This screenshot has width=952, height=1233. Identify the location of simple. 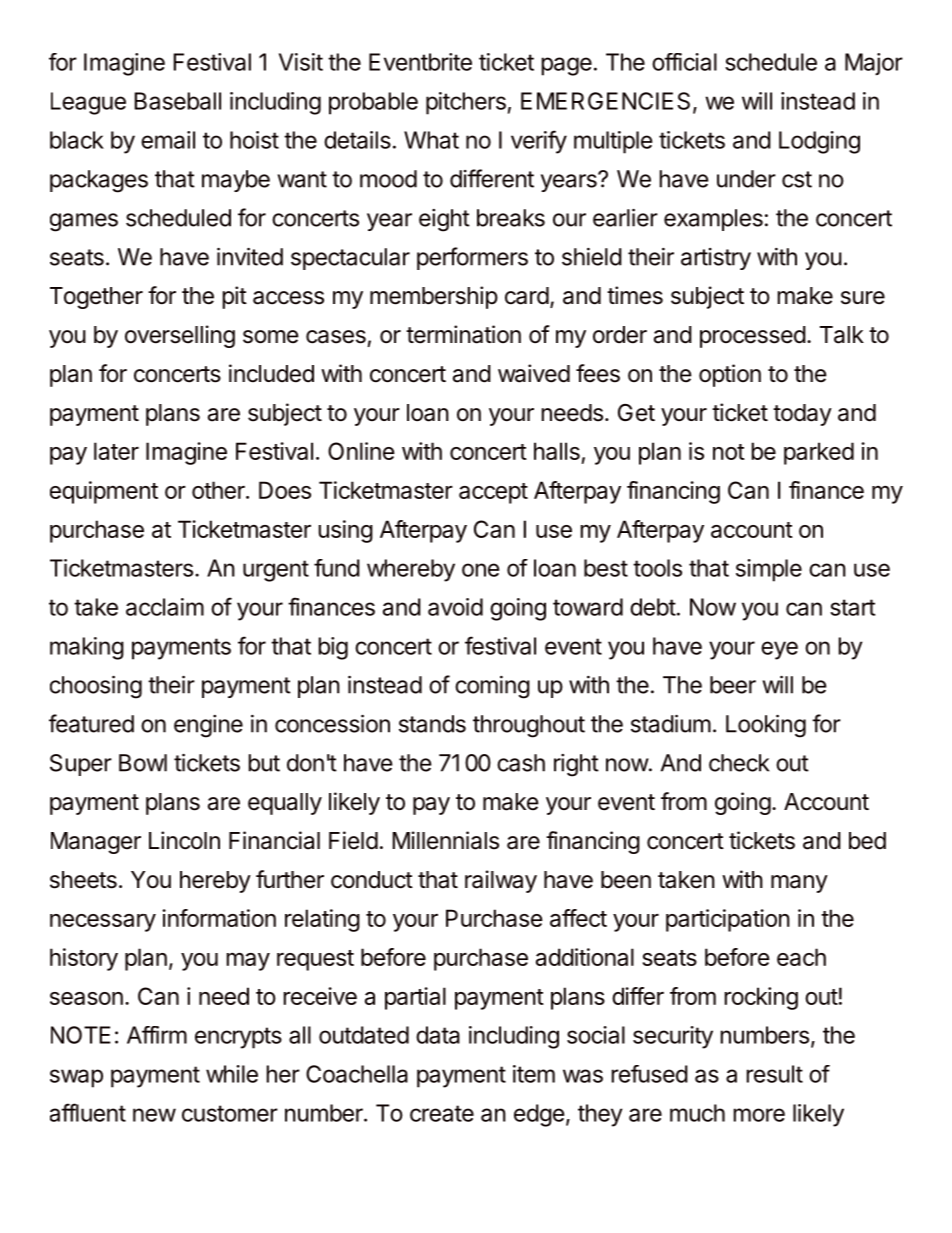
(769, 570).
